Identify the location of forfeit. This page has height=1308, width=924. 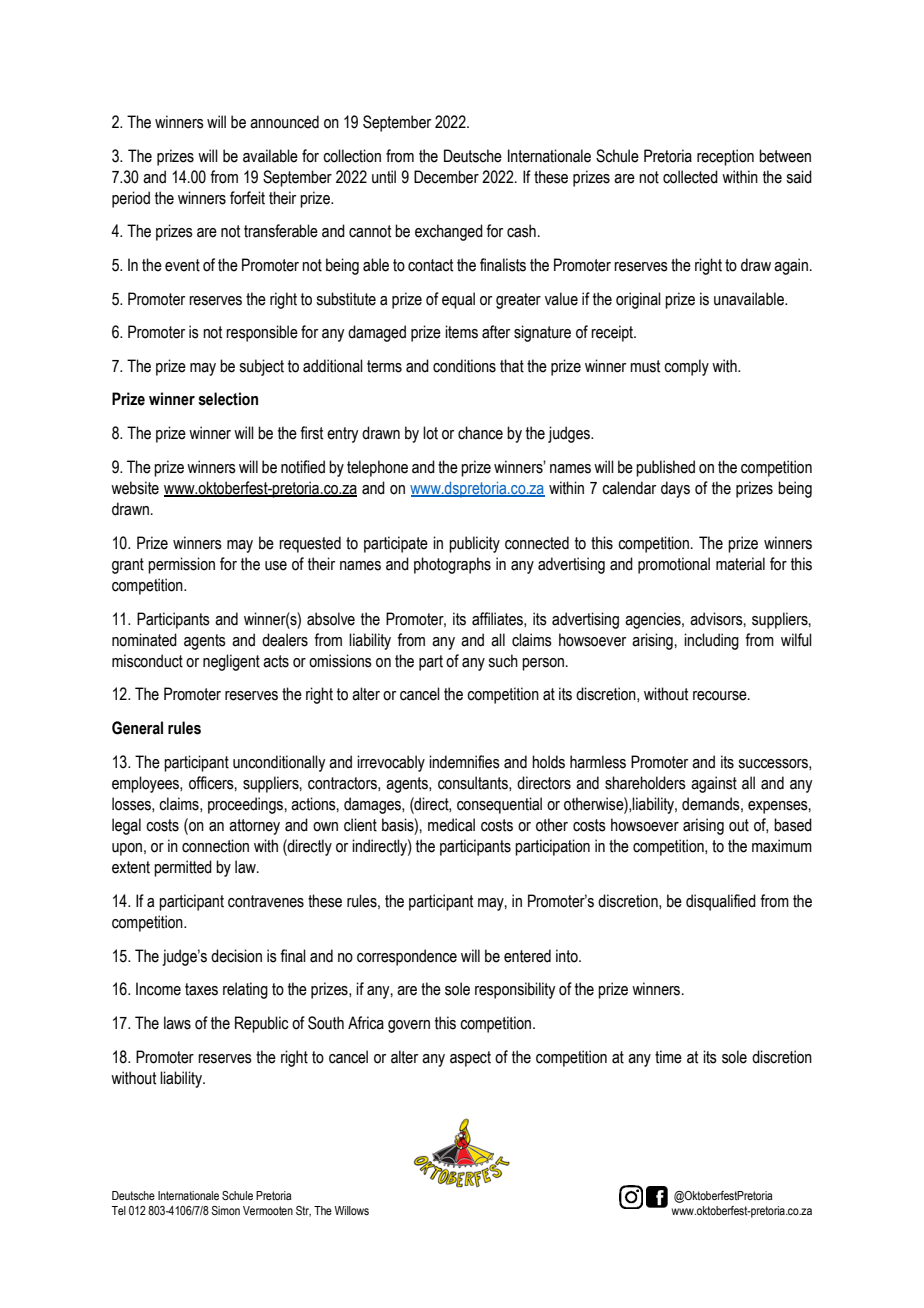
(247, 198).
